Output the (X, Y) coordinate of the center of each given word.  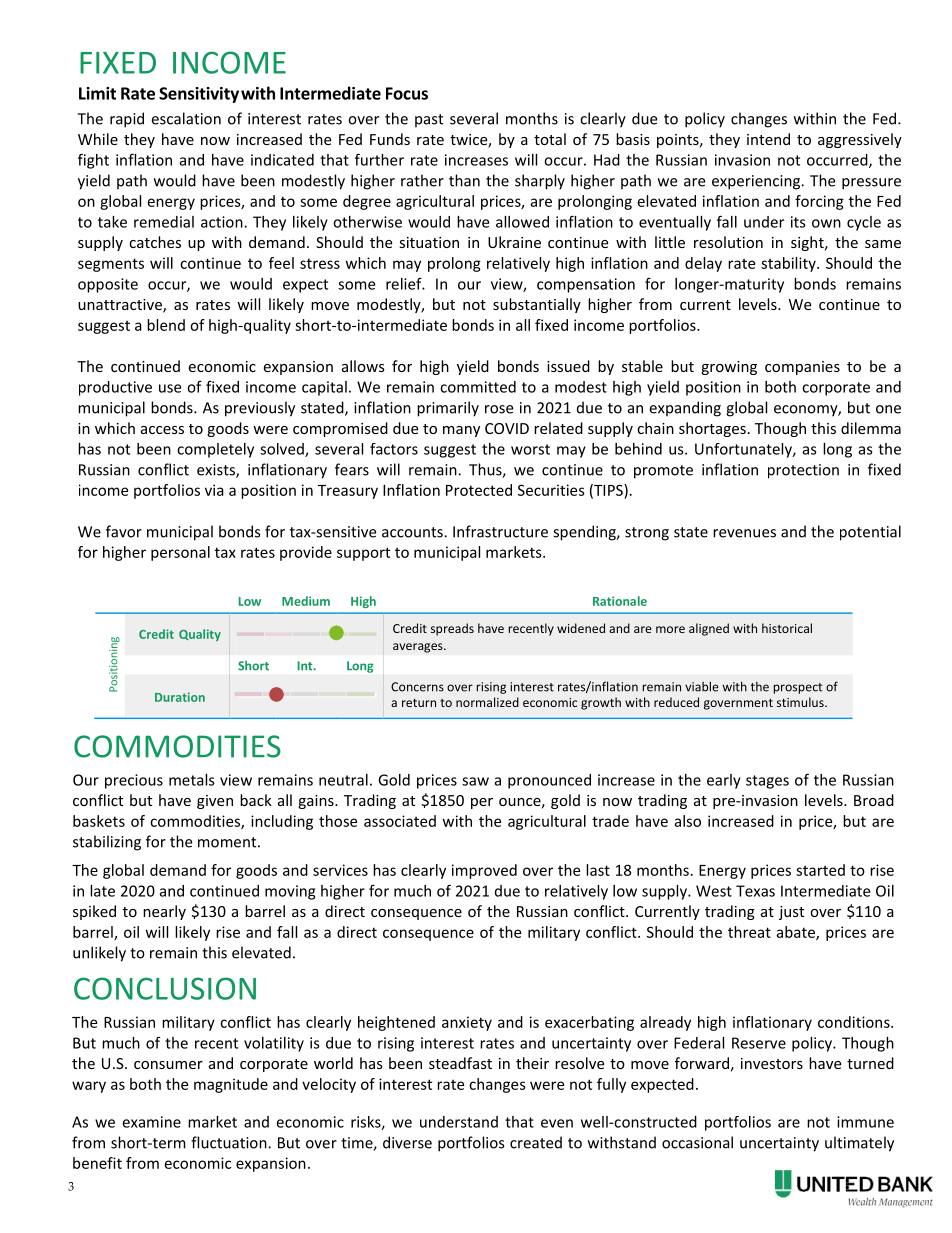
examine (151, 1122)
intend (768, 139)
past (429, 121)
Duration (180, 697)
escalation (186, 118)
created (536, 1142)
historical (787, 628)
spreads (452, 629)
